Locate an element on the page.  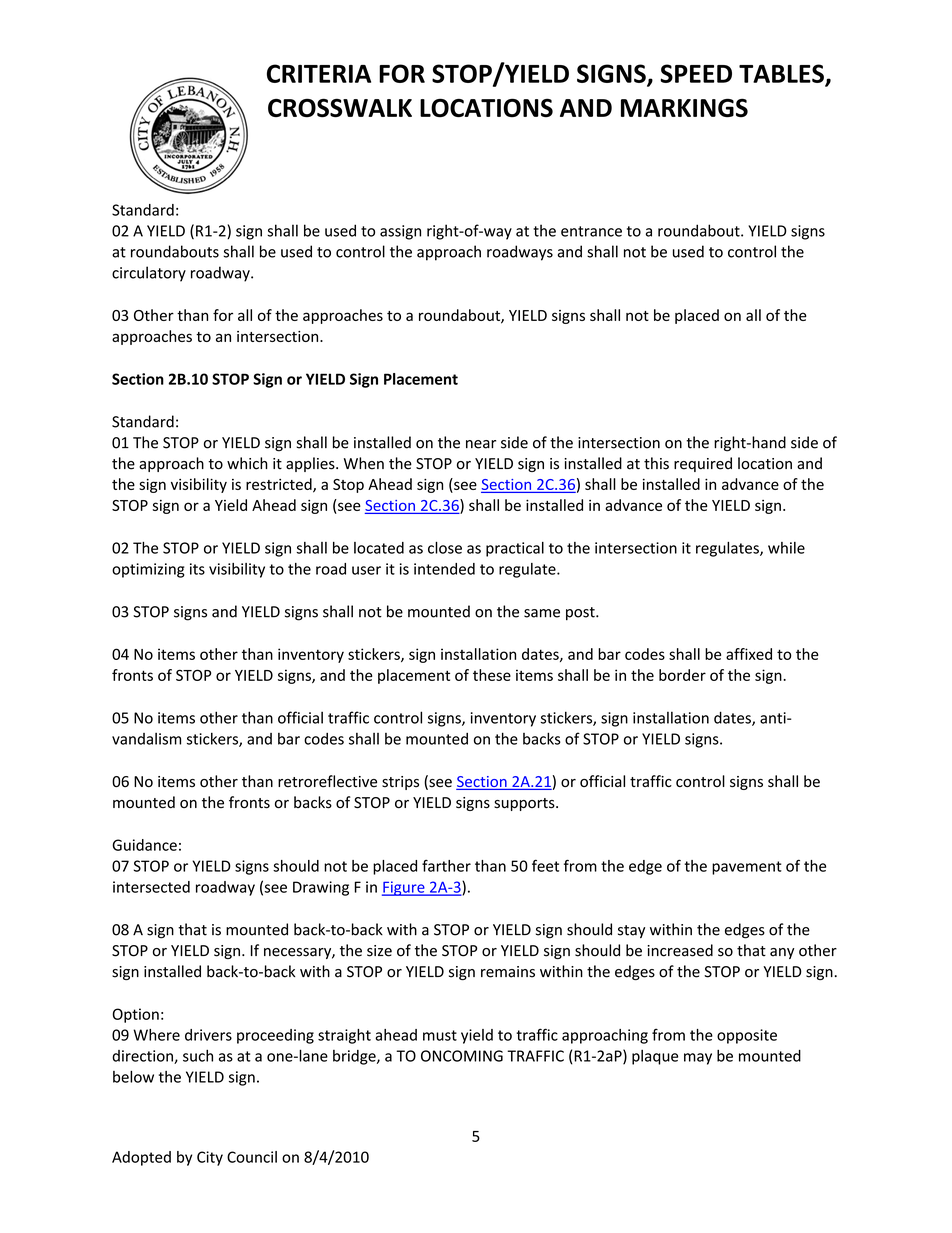
required is located at coordinates (703, 464).
